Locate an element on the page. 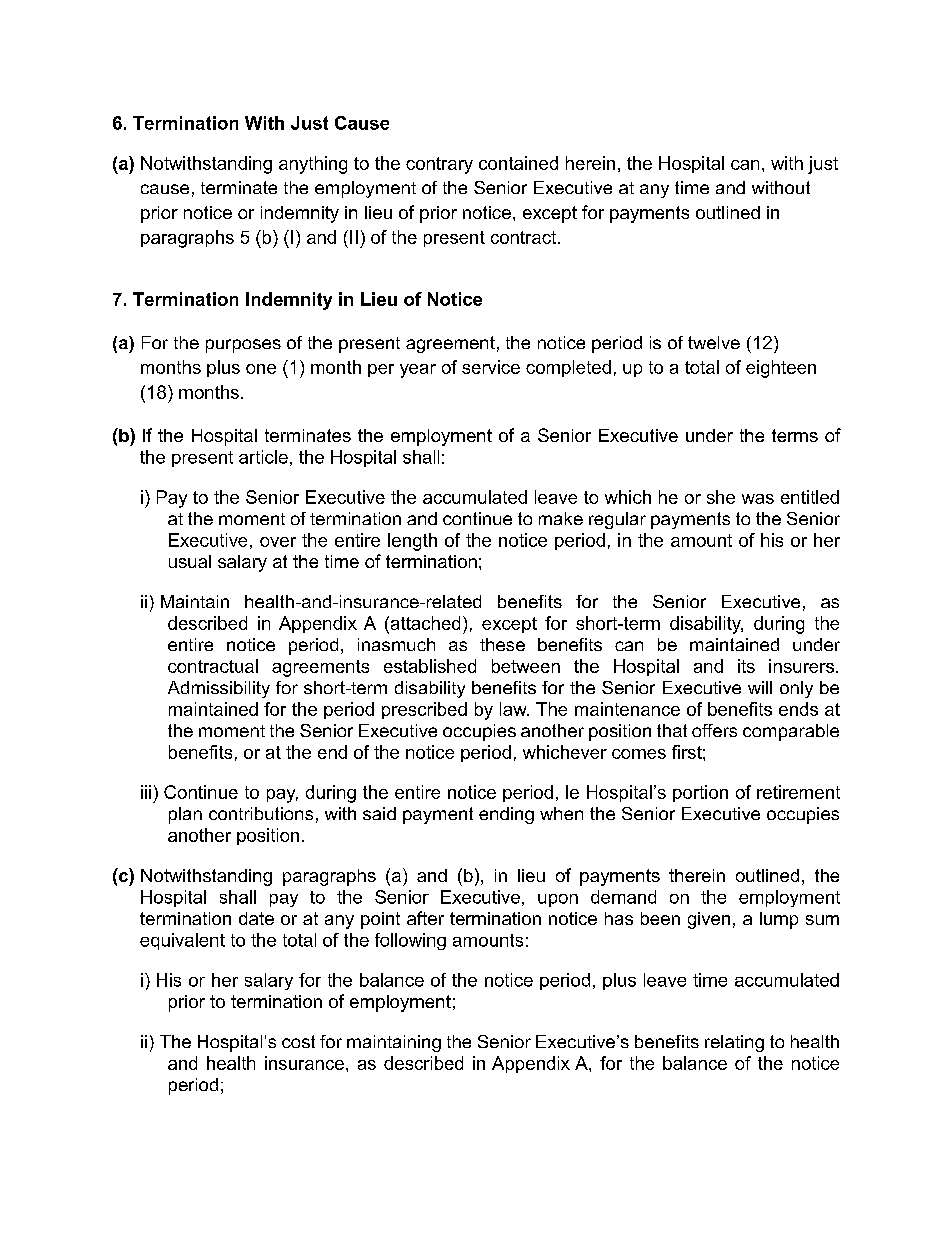  eighteen is located at coordinates (781, 369).
